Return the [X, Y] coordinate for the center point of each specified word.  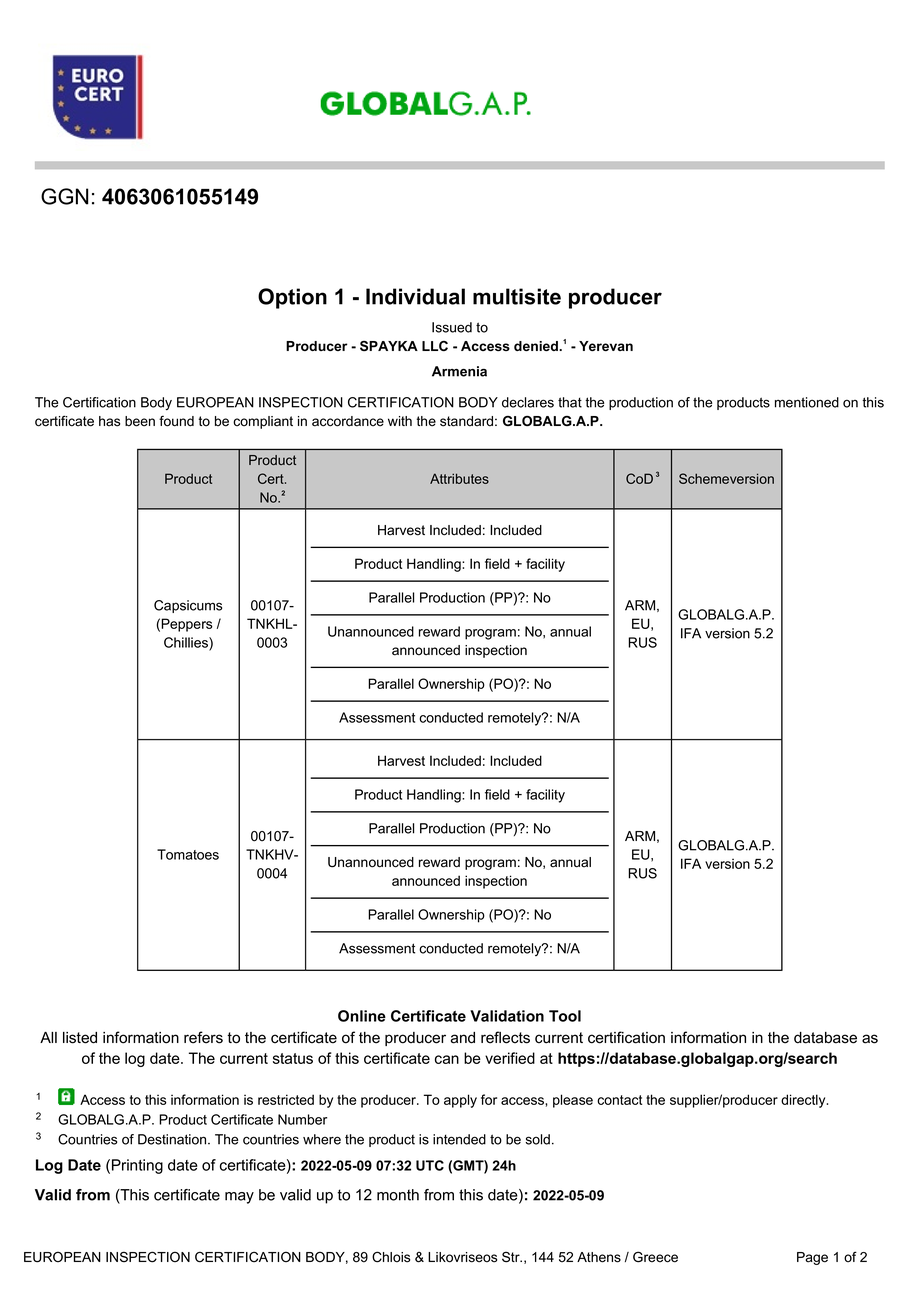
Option [292, 298]
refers [203, 1037]
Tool [565, 1016]
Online [362, 1016]
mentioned [807, 402]
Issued [452, 327]
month [398, 1195]
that [570, 402]
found [176, 421]
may [239, 1198]
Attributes [459, 478]
